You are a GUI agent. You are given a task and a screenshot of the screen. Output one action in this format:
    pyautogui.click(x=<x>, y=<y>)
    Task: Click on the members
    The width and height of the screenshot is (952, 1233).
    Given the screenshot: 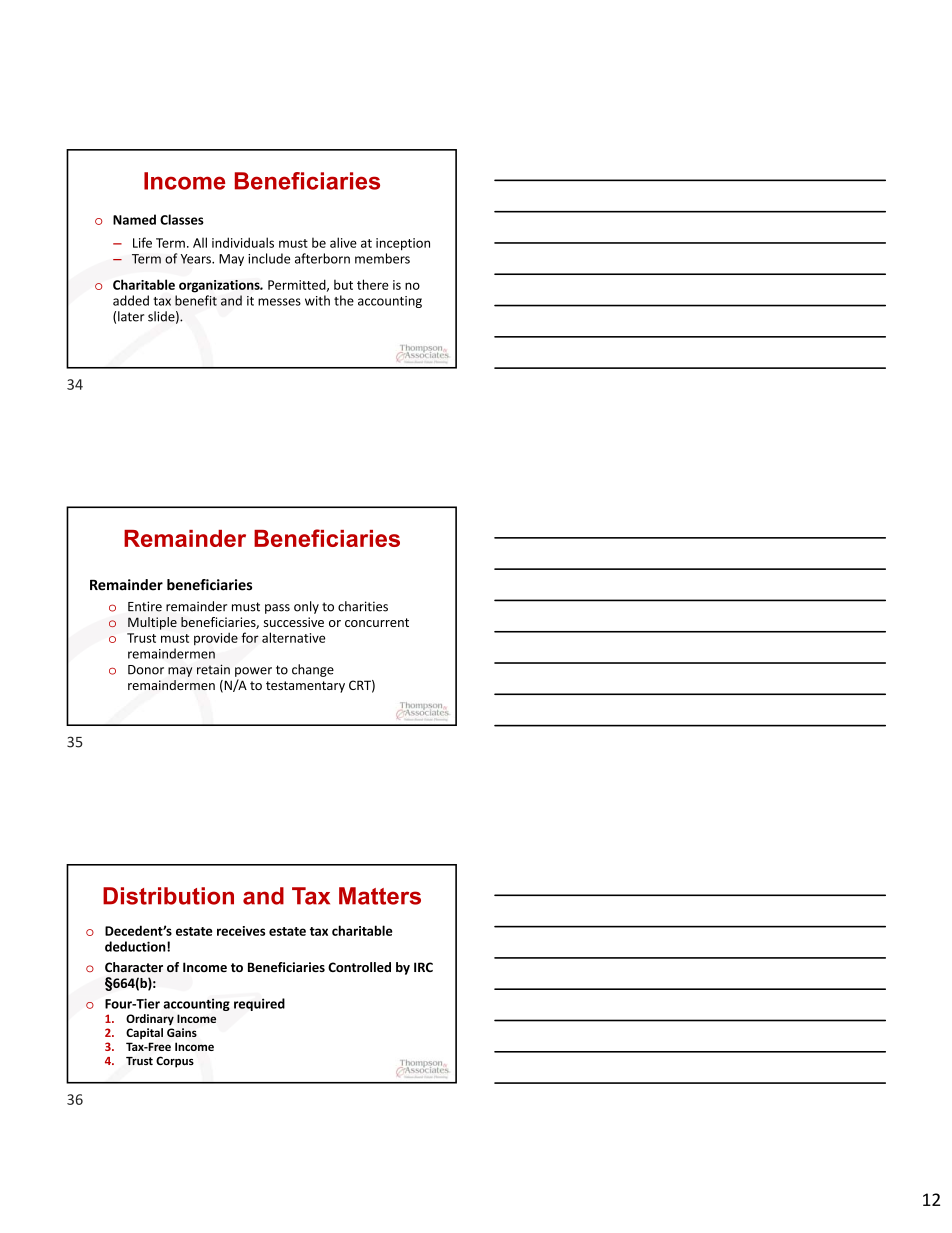 What is the action you would take?
    pyautogui.click(x=382, y=258)
